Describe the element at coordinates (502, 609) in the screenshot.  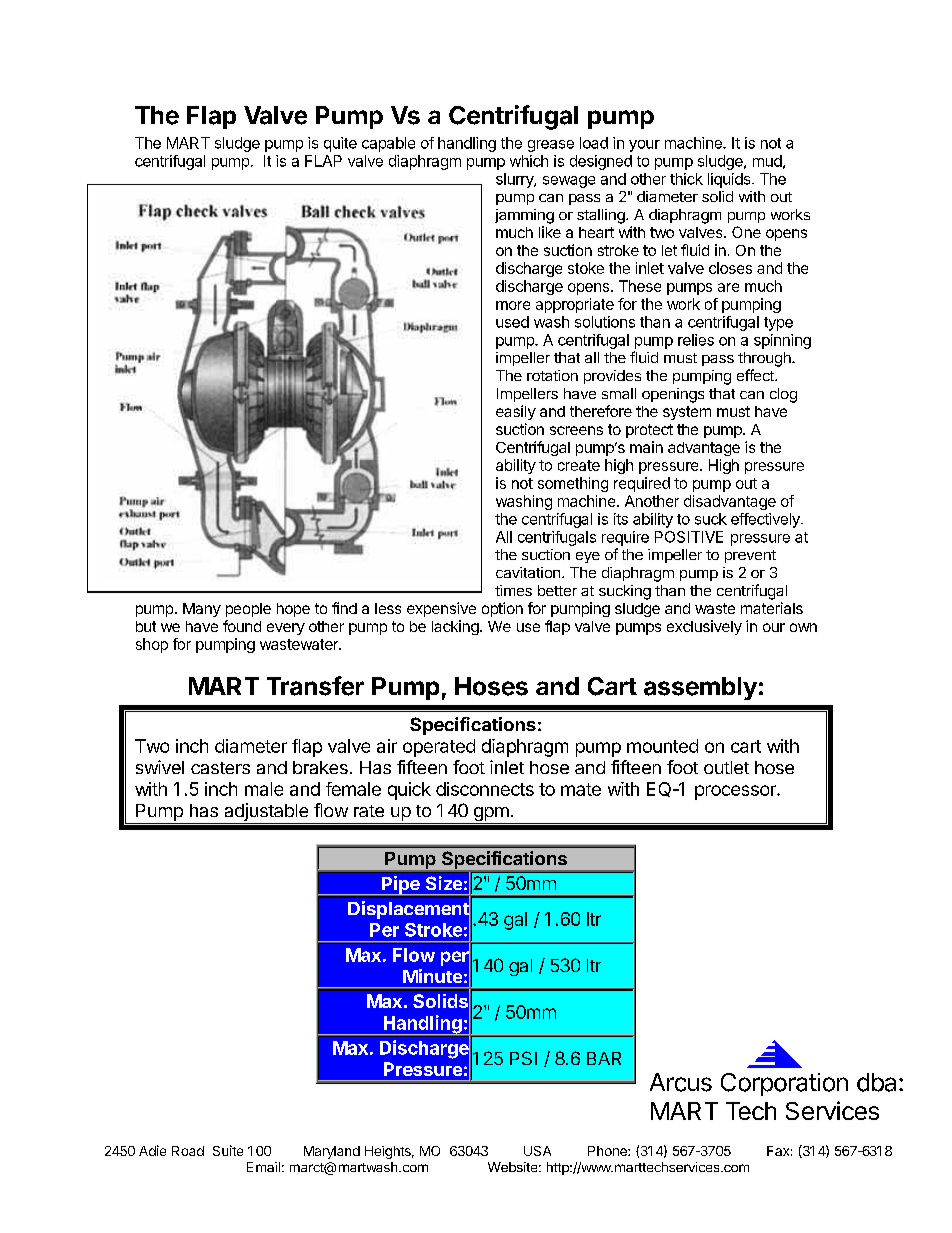
I see `option` at that location.
